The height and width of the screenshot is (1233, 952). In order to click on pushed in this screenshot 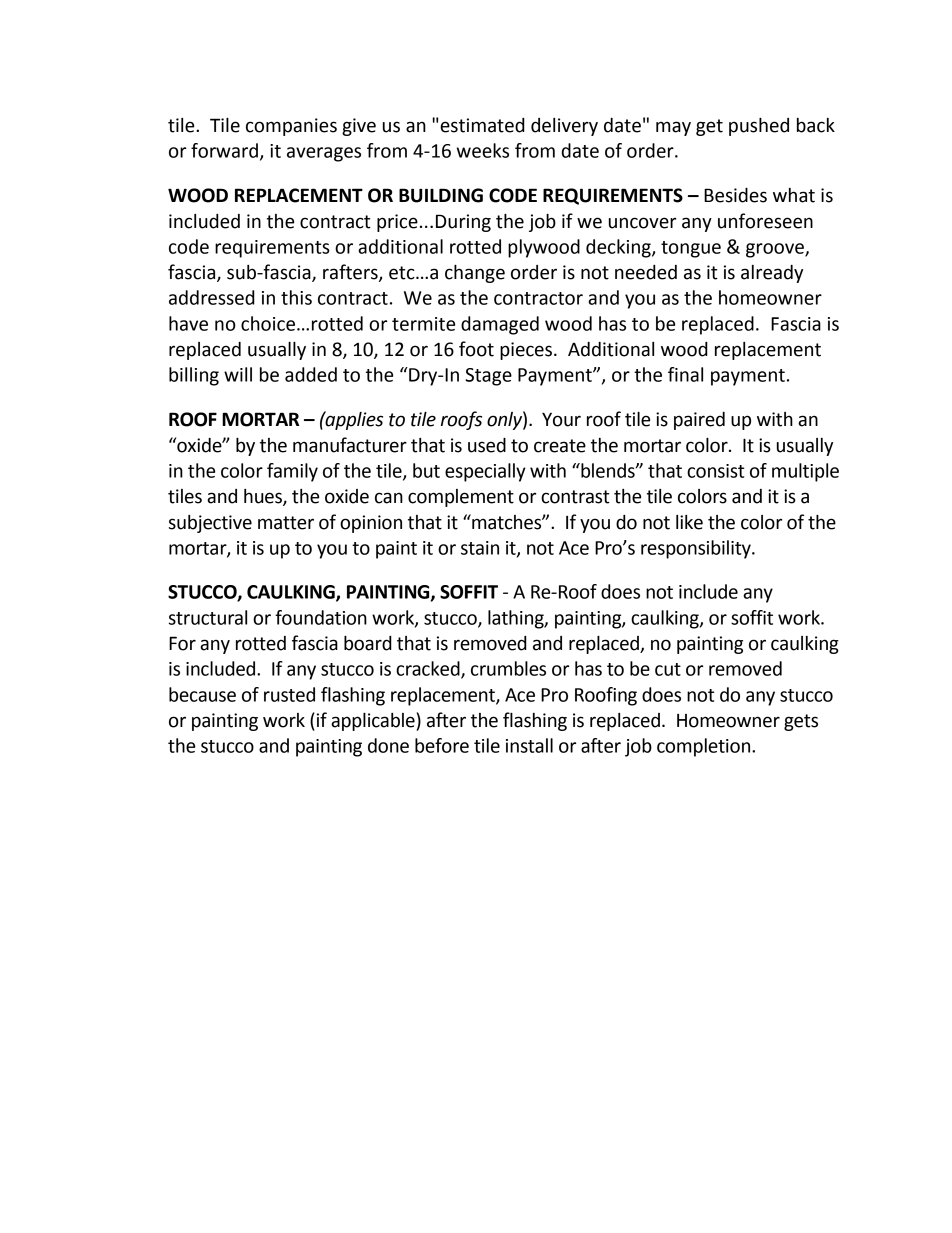, I will do `click(759, 127)`.
